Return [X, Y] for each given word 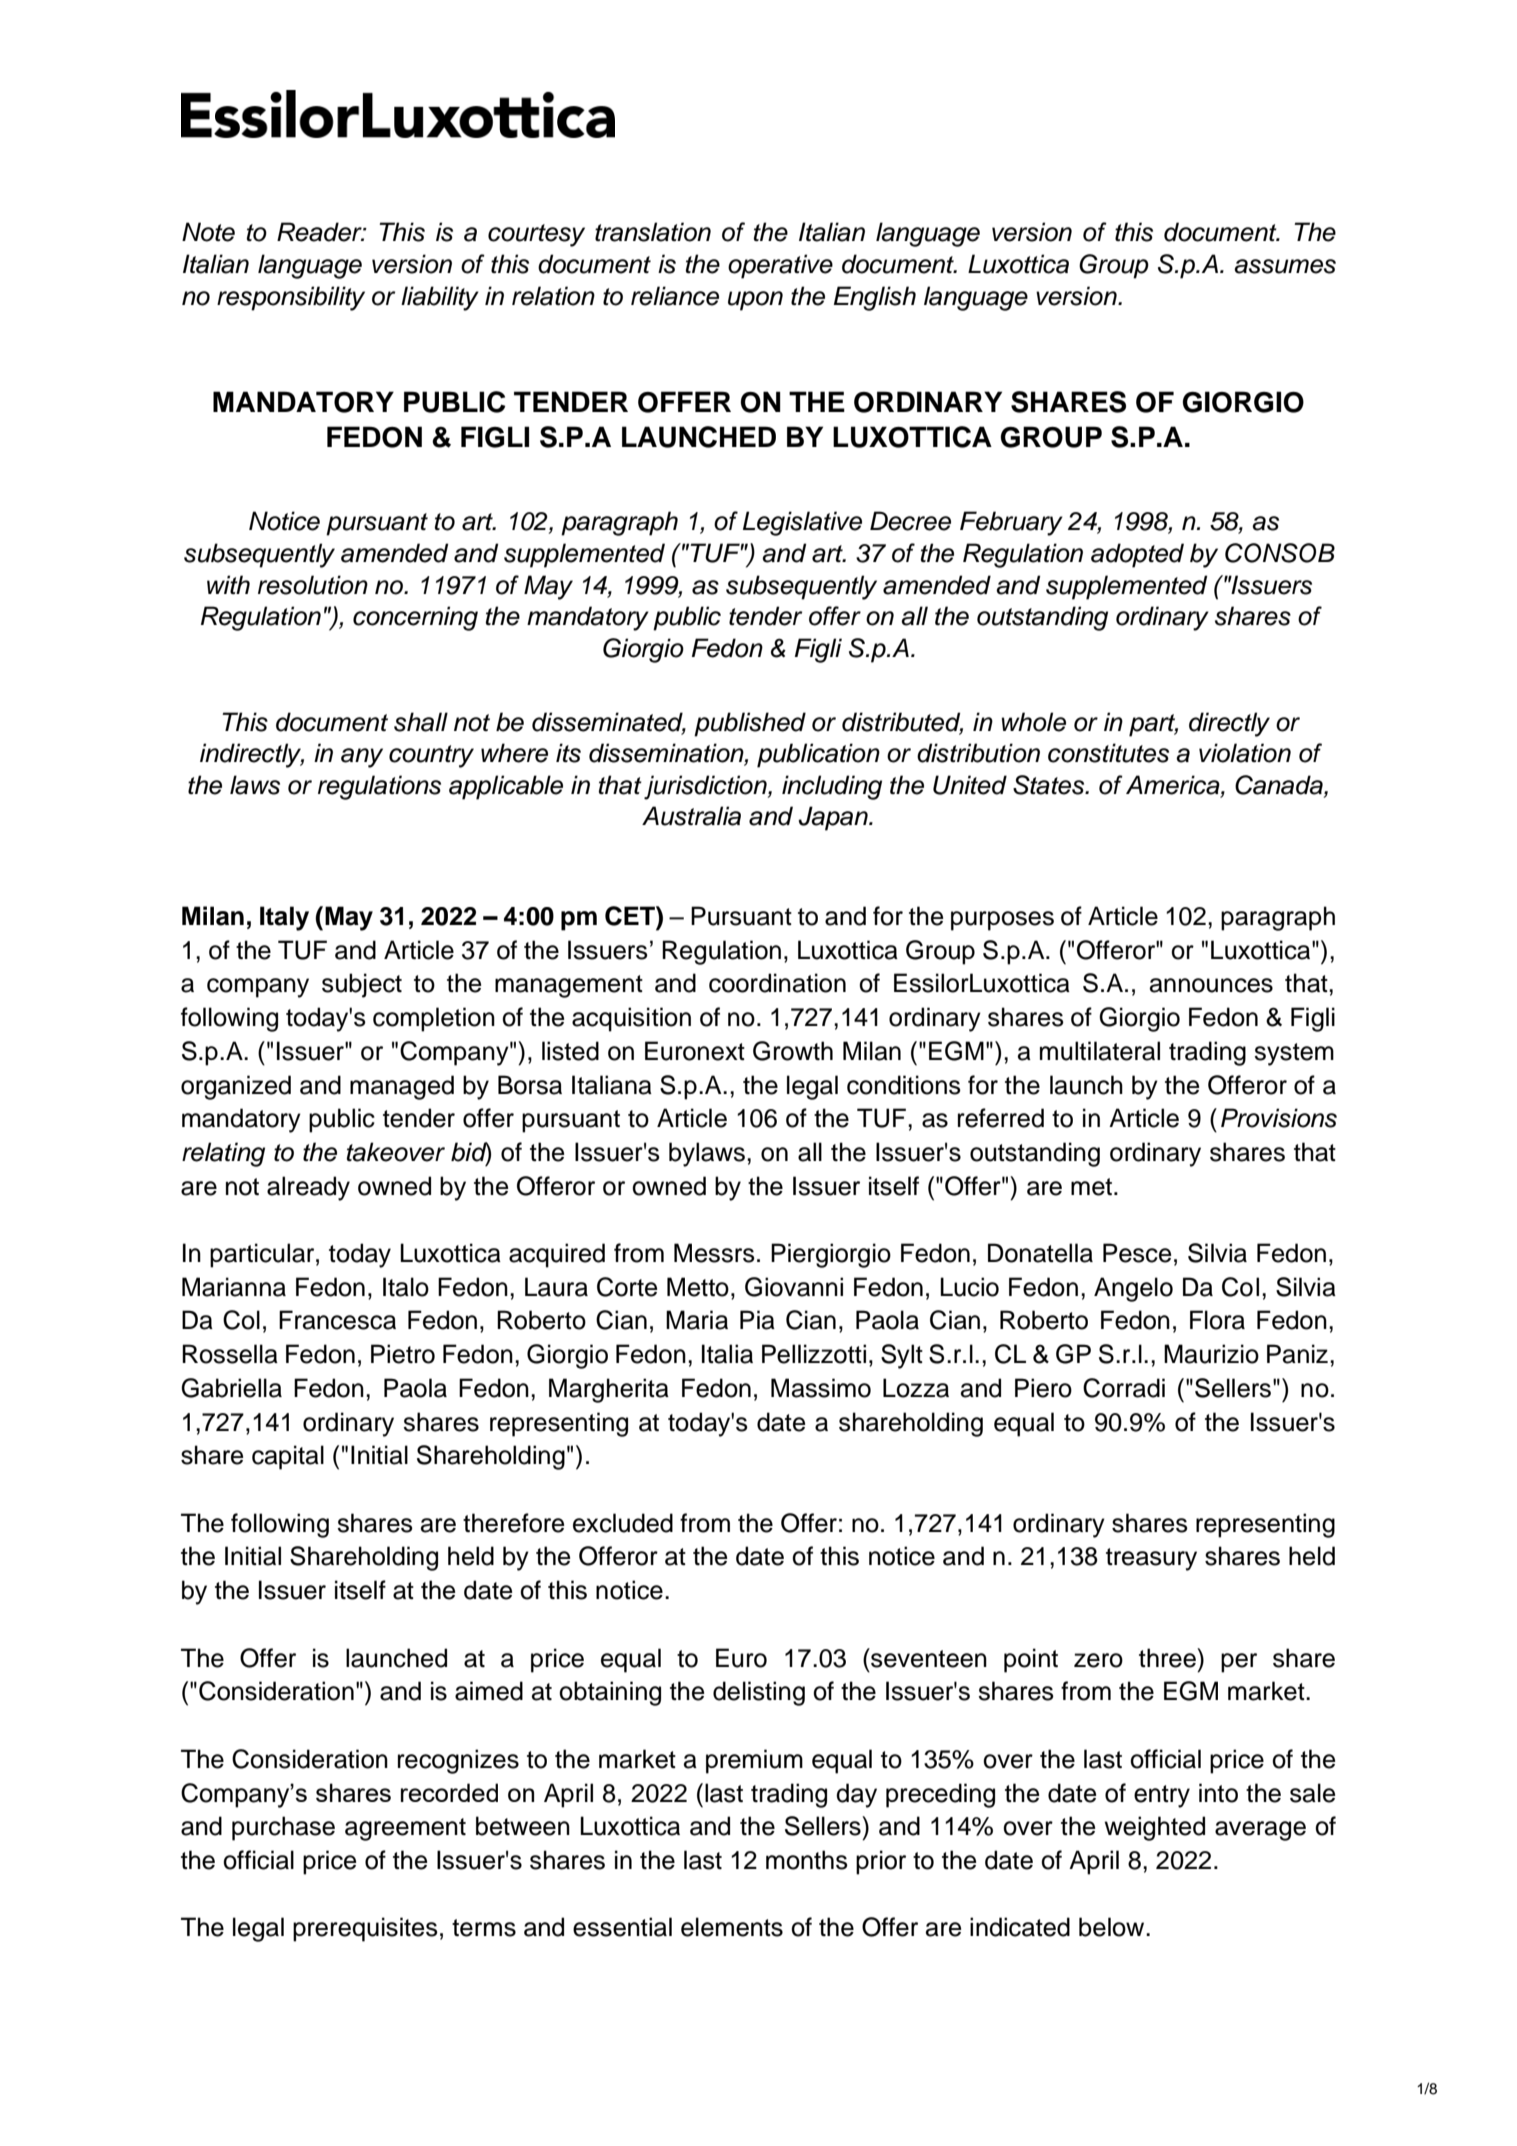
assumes [1285, 266]
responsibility [291, 298]
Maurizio [1211, 1354]
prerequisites [365, 1929]
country [431, 756]
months [807, 1860]
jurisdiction [706, 787]
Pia [757, 1320]
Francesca [337, 1320]
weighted [1154, 1828]
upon [755, 301]
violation [1245, 753]
